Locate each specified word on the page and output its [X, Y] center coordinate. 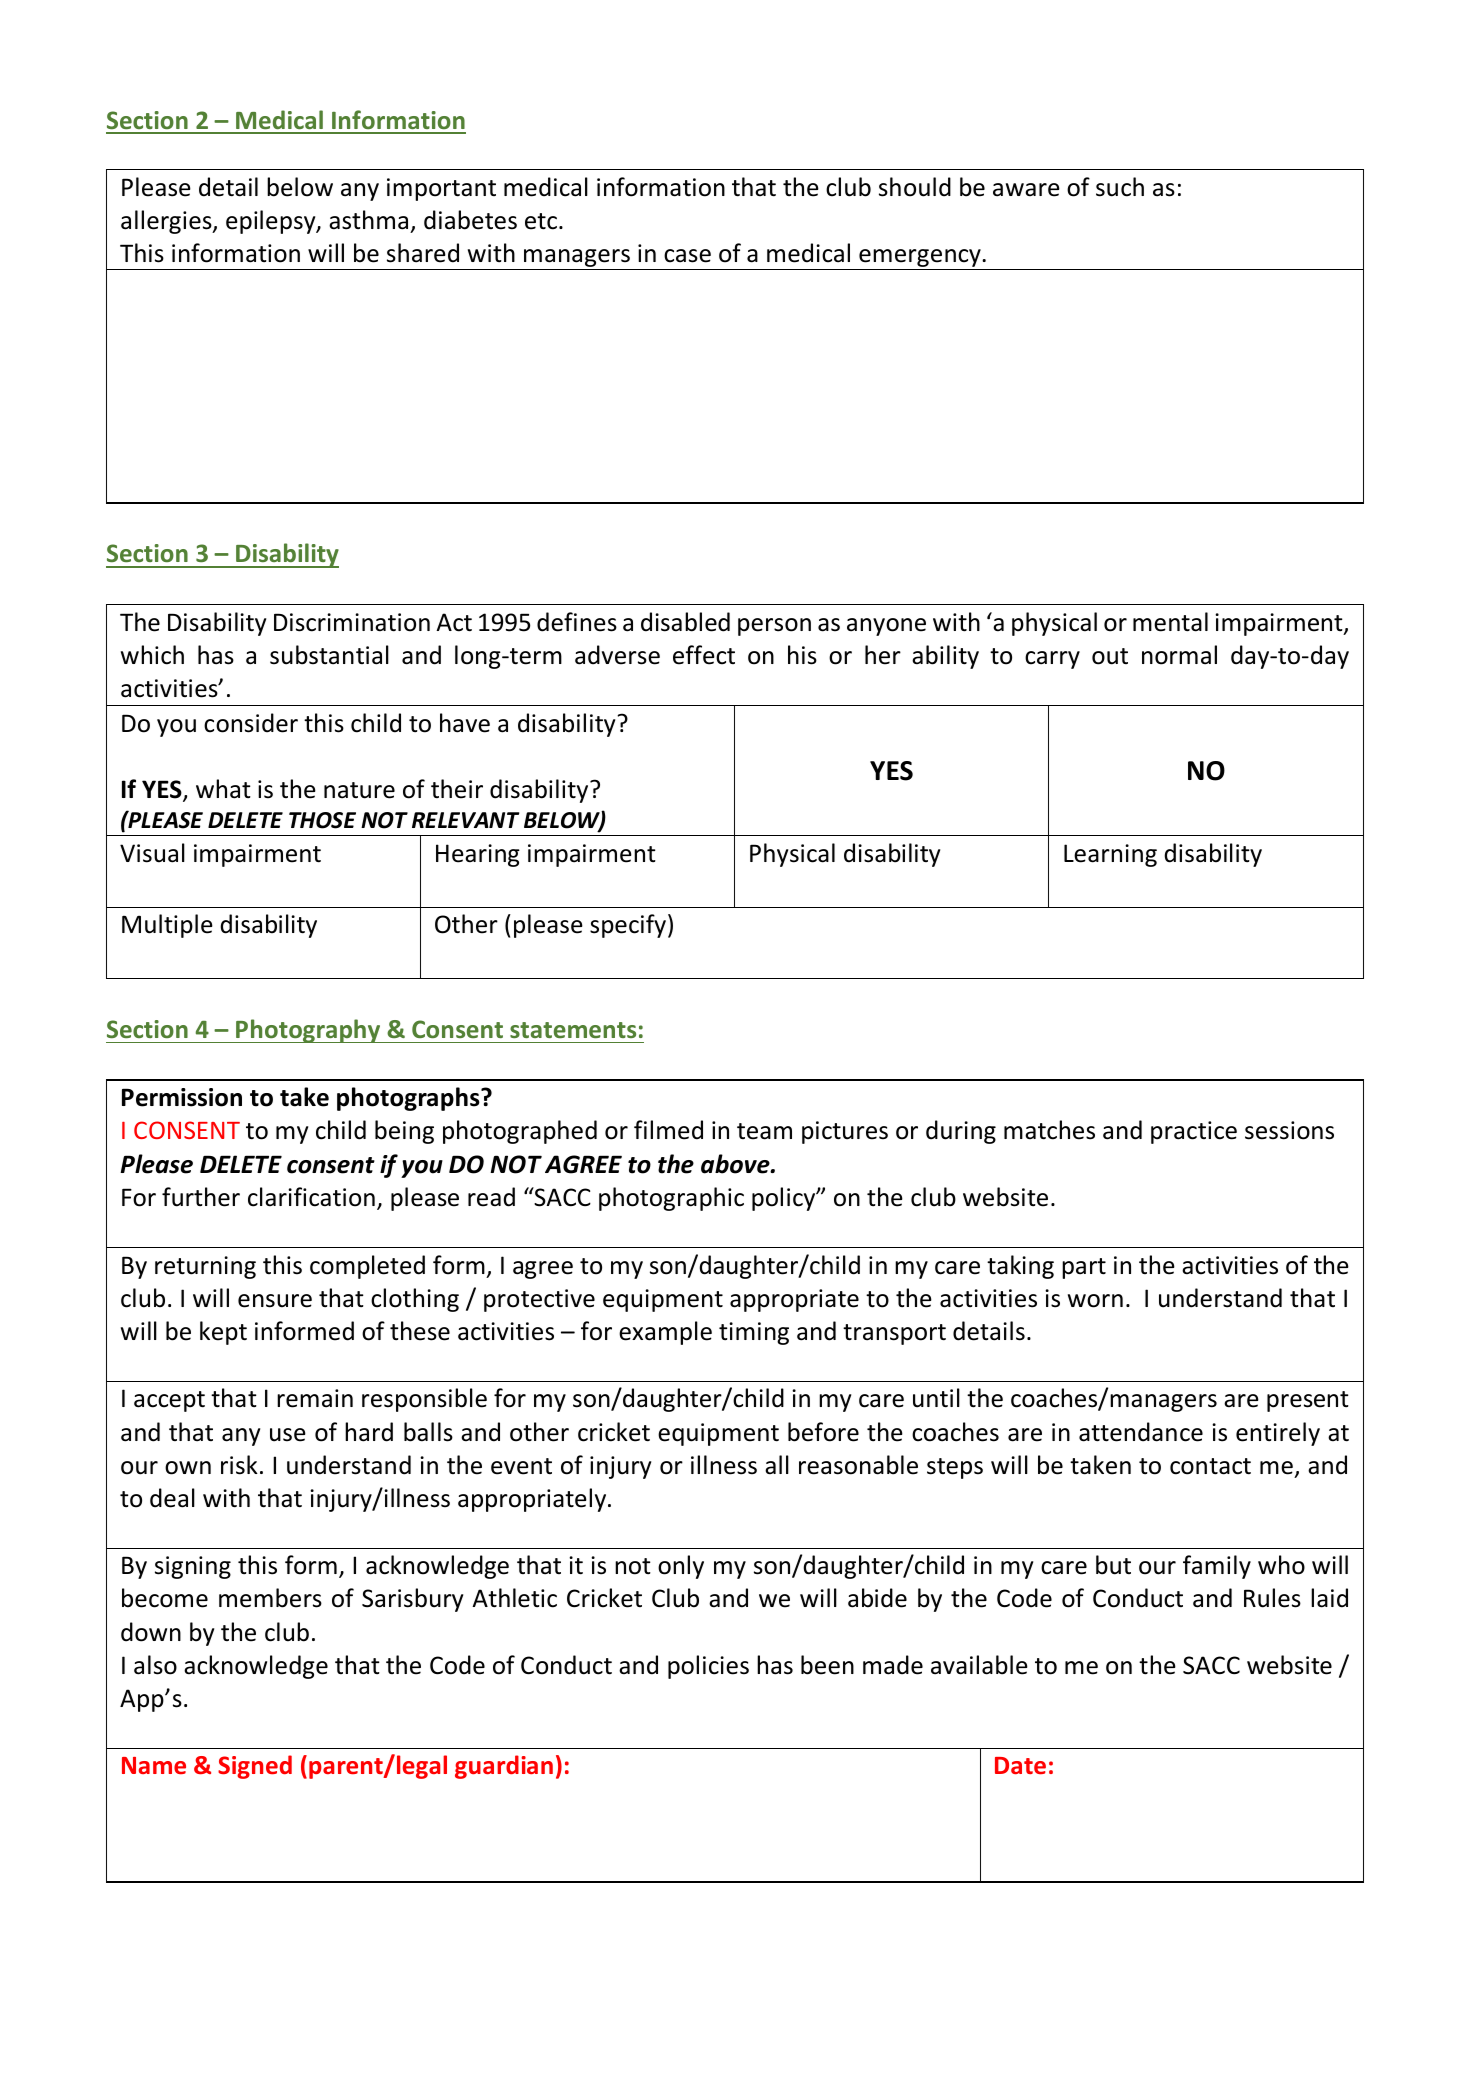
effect [704, 655]
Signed [255, 1767]
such [1120, 187]
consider [251, 723]
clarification [311, 1197]
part [1084, 1268]
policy [785, 1199]
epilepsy [272, 222]
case [687, 256]
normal [1179, 655]
